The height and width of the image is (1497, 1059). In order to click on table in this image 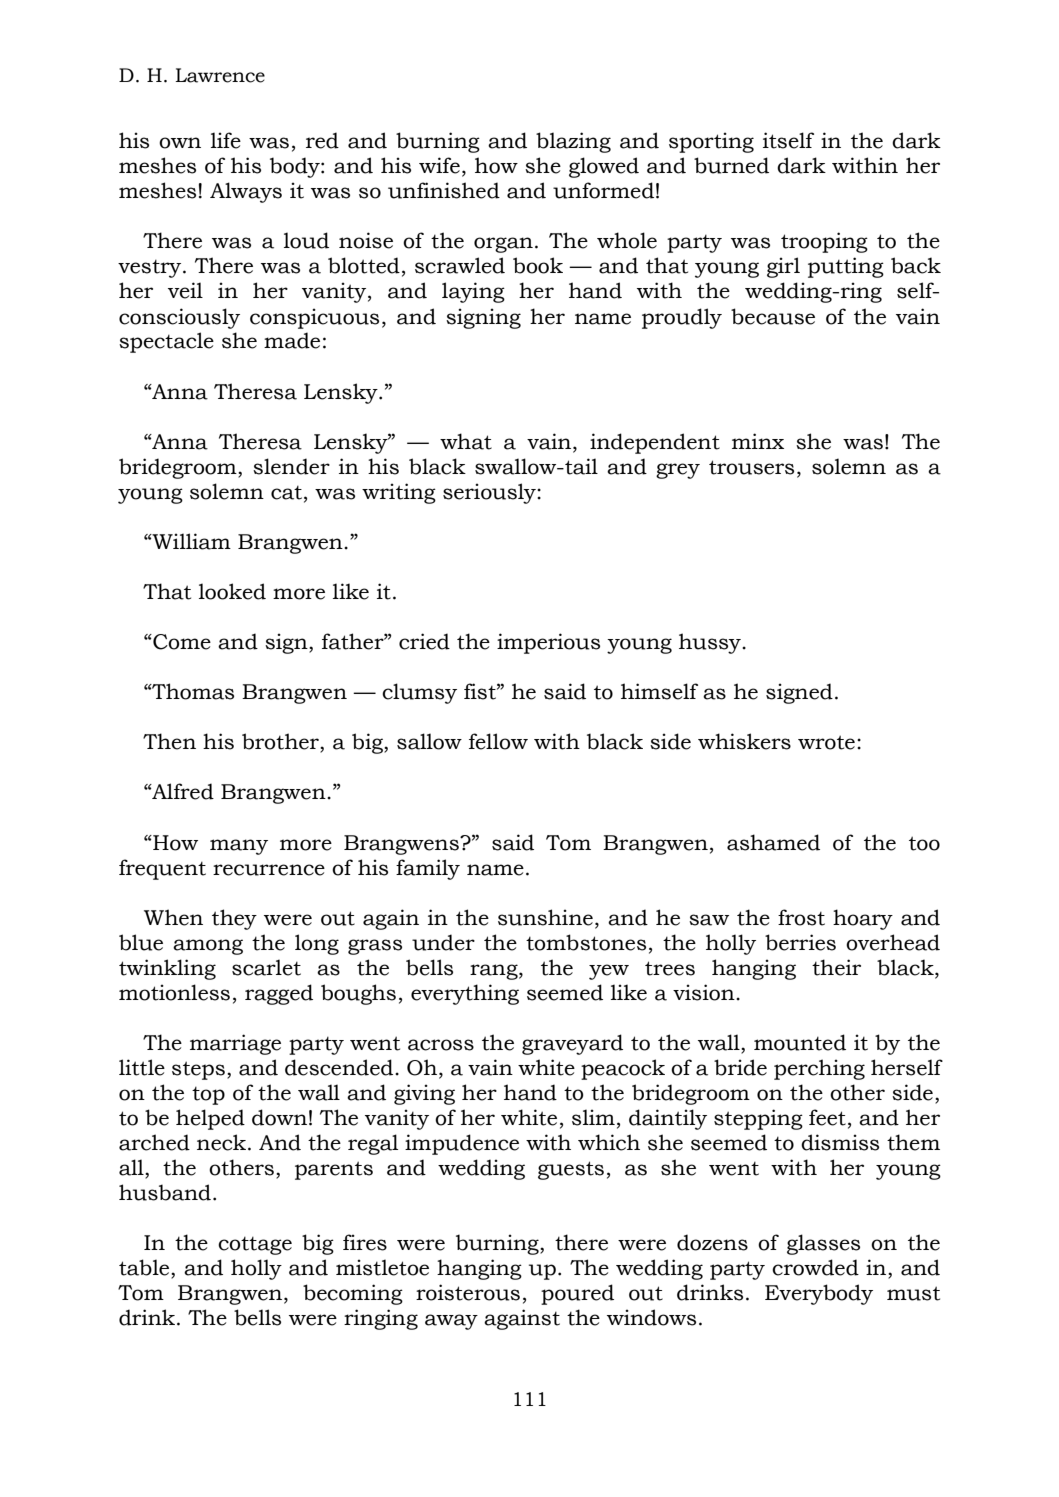, I will do `click(145, 1268)`.
